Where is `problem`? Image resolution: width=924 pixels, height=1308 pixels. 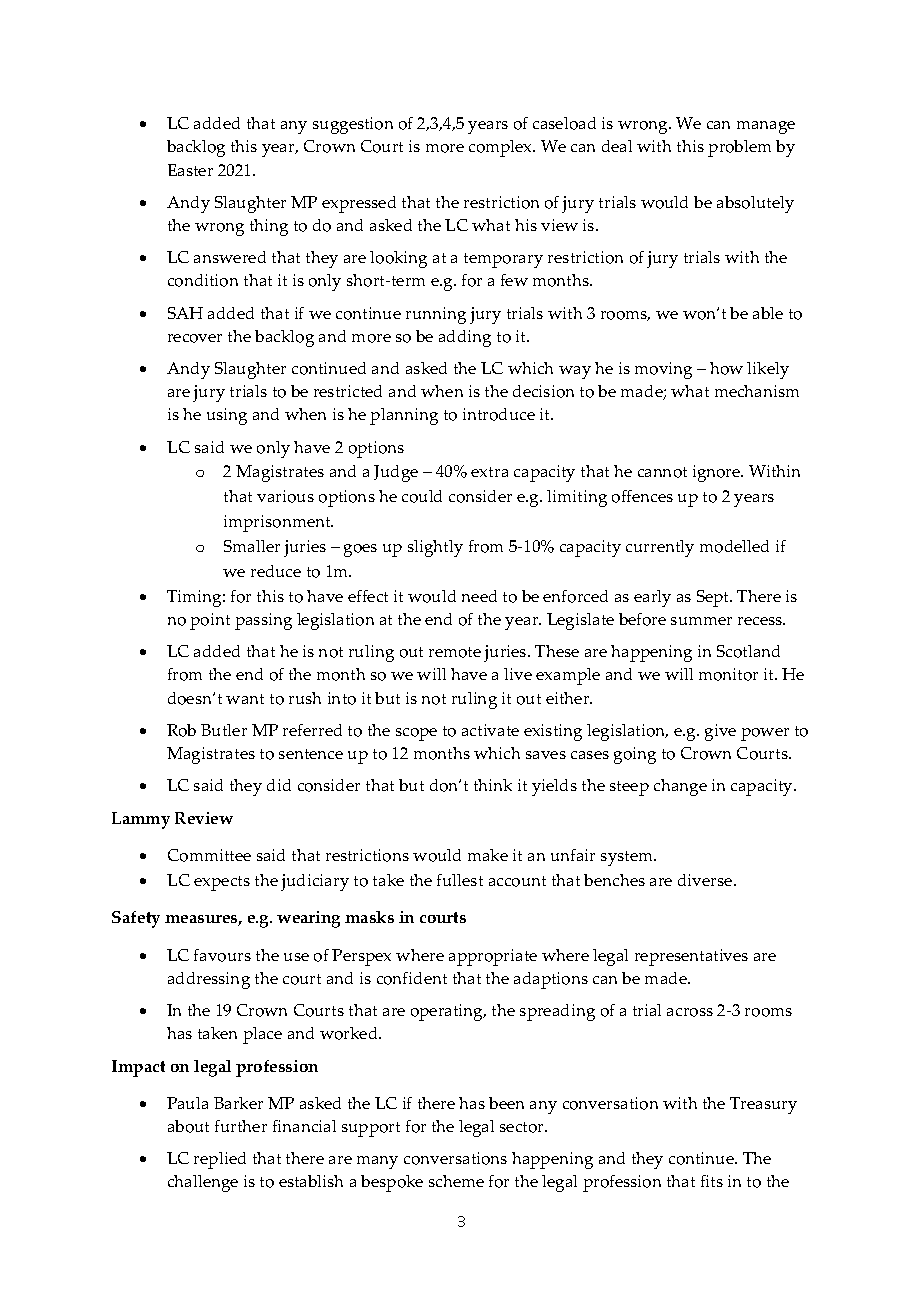
problem is located at coordinates (739, 148).
